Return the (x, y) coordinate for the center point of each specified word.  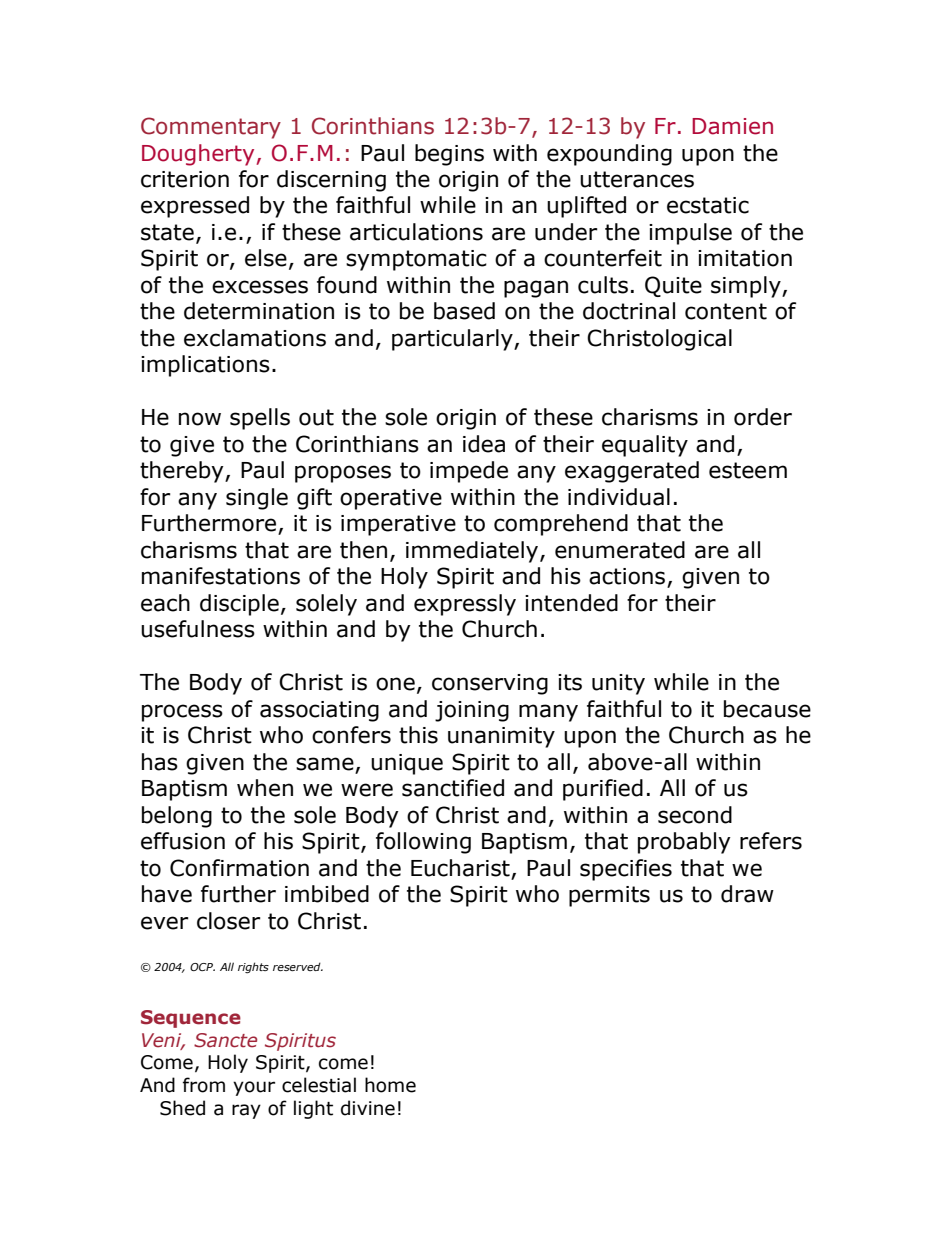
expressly (465, 605)
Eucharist (461, 869)
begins (449, 155)
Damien (732, 126)
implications (205, 366)
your (254, 1088)
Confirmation (239, 868)
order (763, 417)
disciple (239, 605)
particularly (453, 340)
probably (684, 843)
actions (628, 577)
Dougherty (199, 155)
